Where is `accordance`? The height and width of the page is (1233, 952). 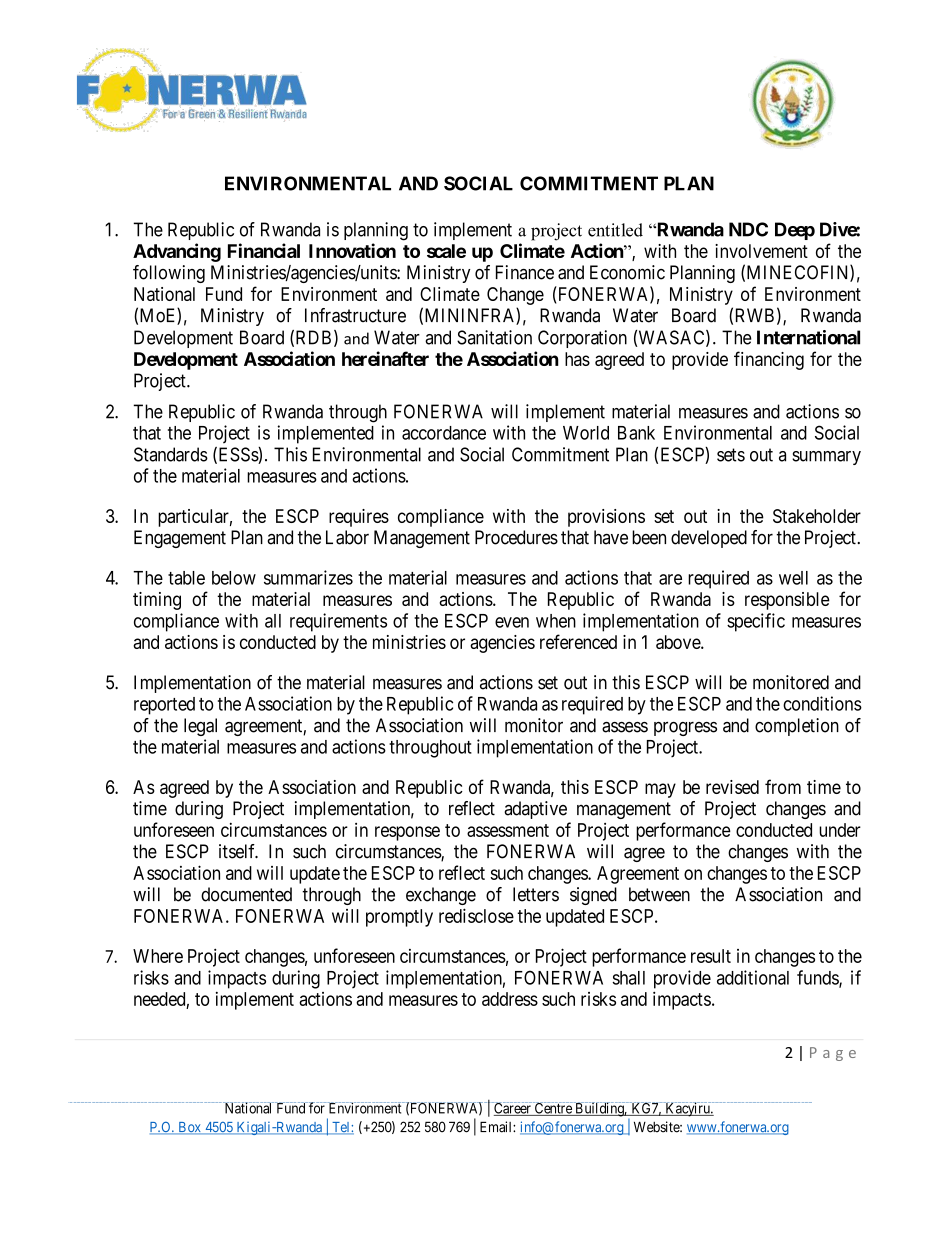
accordance is located at coordinates (444, 433).
